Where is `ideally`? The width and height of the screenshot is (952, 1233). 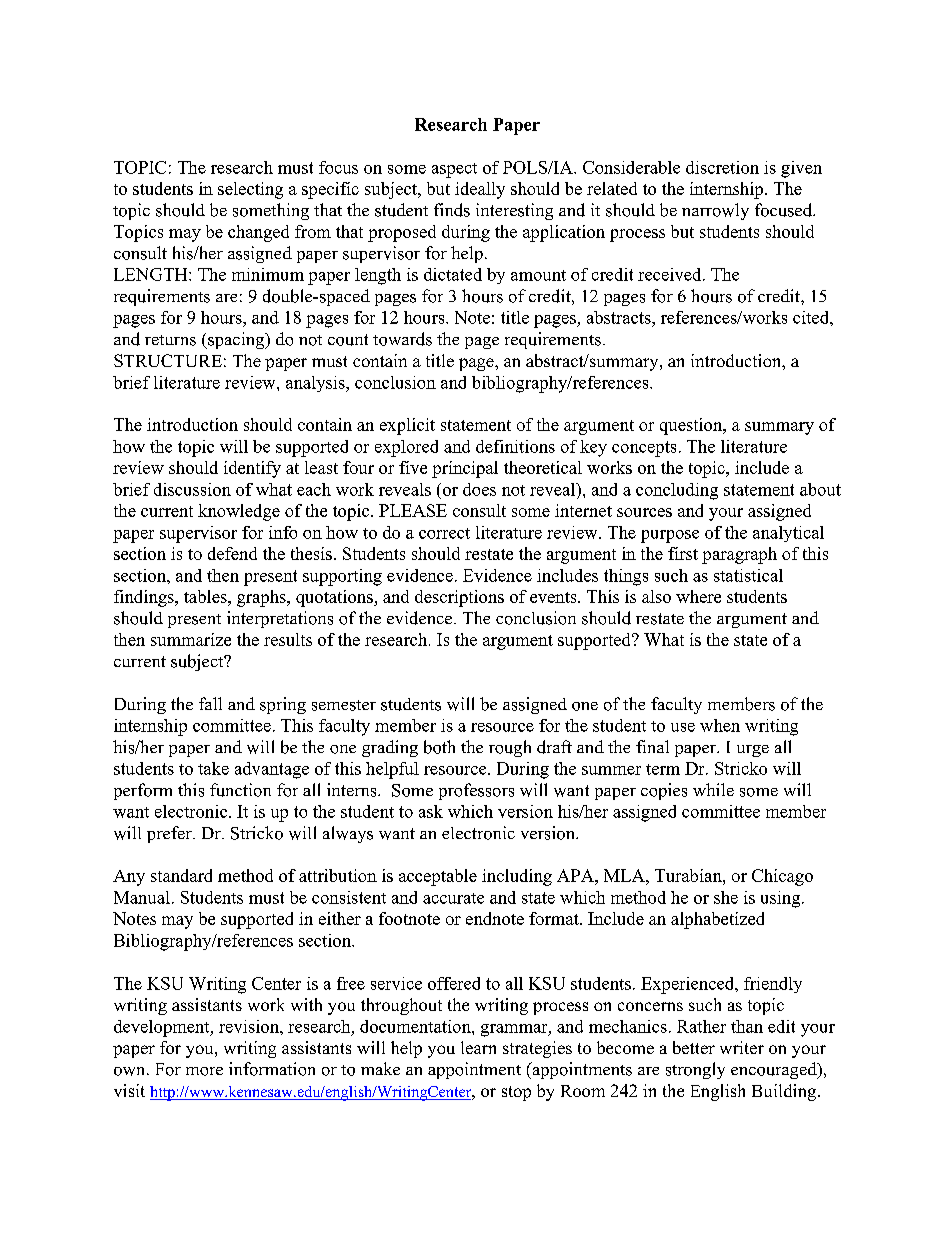
ideally is located at coordinates (480, 190).
